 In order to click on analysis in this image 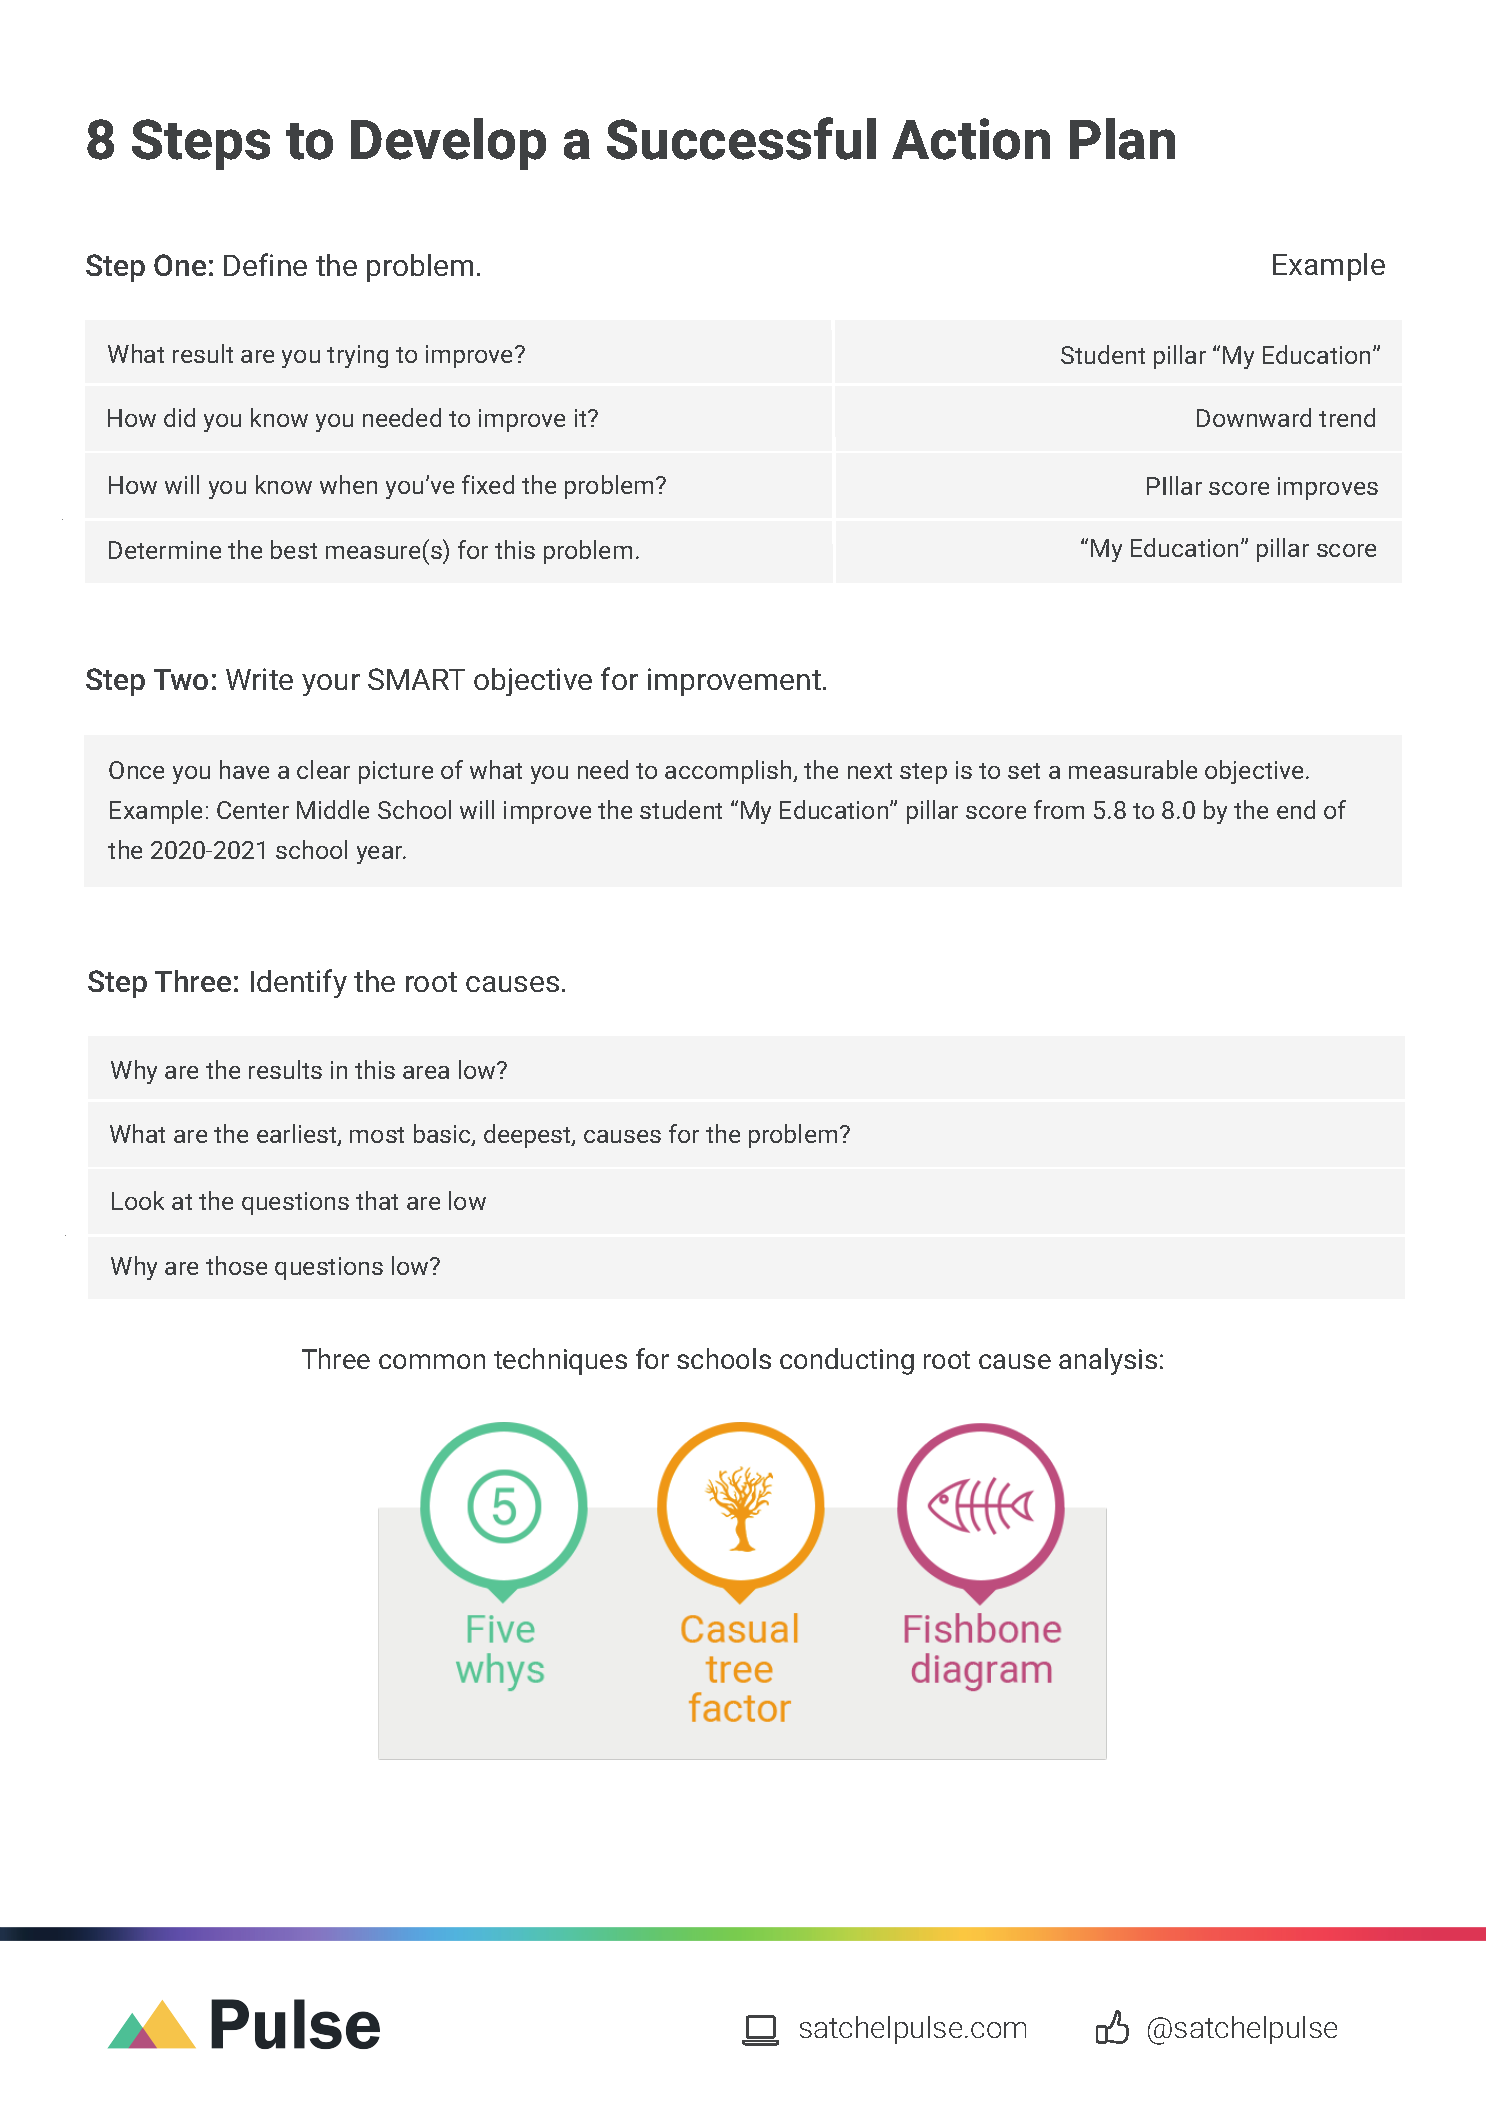, I will do `click(1108, 1361)`.
